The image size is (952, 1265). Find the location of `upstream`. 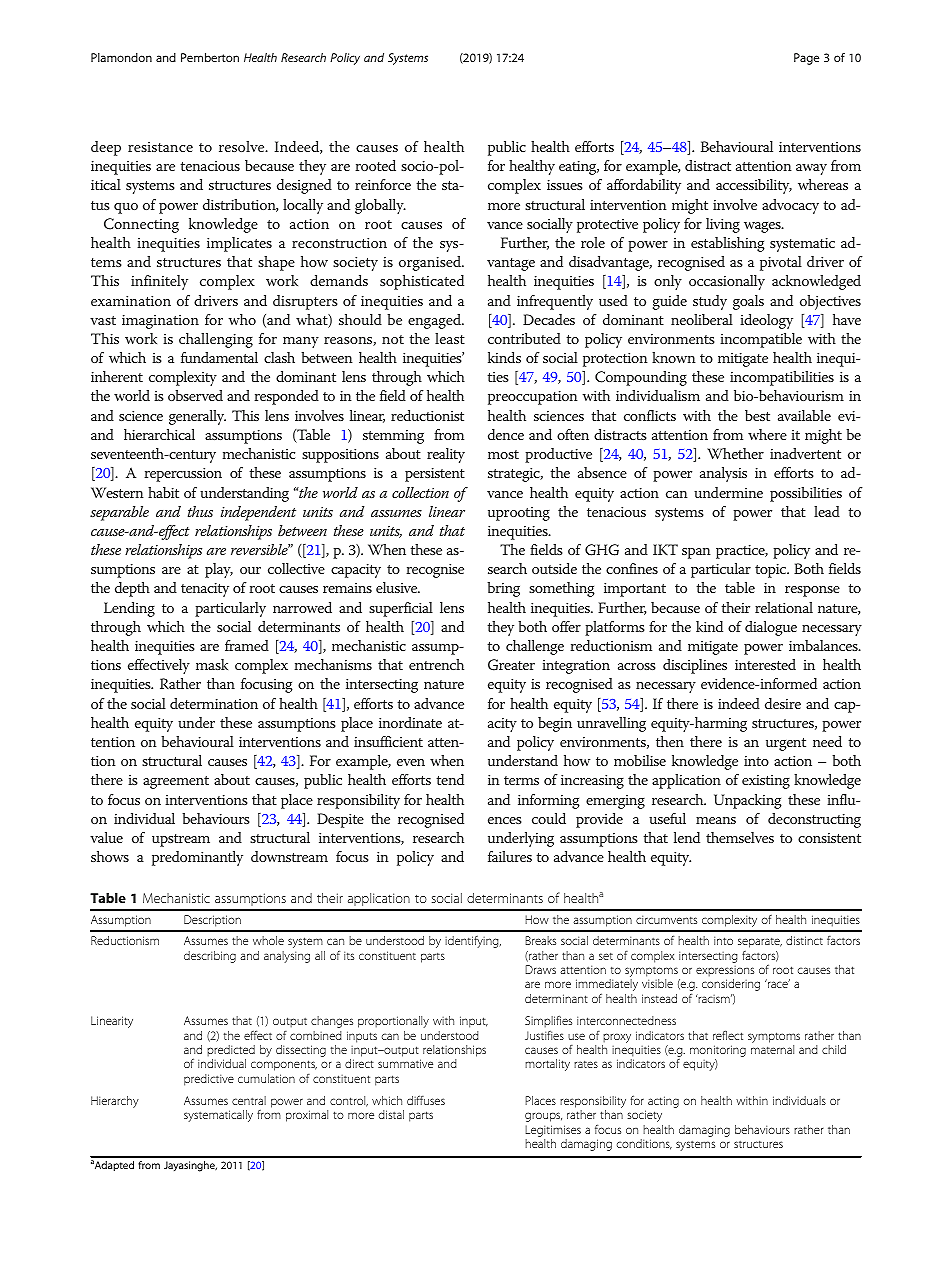

upstream is located at coordinates (181, 840).
